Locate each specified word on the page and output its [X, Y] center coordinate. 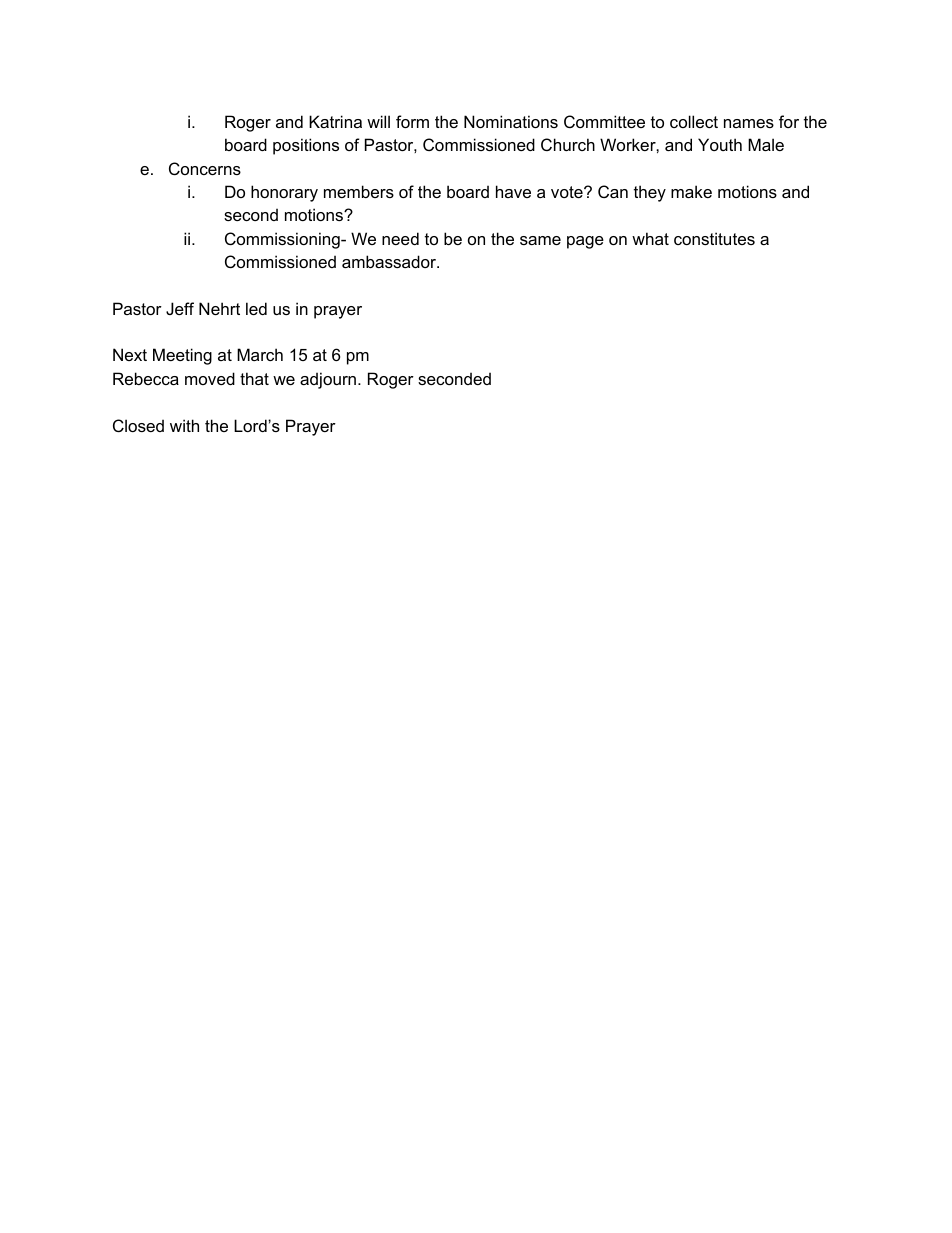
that [254, 378]
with [184, 425]
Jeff [180, 308]
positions [306, 146]
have [513, 191]
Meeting [182, 356]
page [585, 242]
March [260, 354]
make [691, 191]
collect [694, 121]
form [412, 121]
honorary [284, 193]
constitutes [714, 238]
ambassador [390, 261]
